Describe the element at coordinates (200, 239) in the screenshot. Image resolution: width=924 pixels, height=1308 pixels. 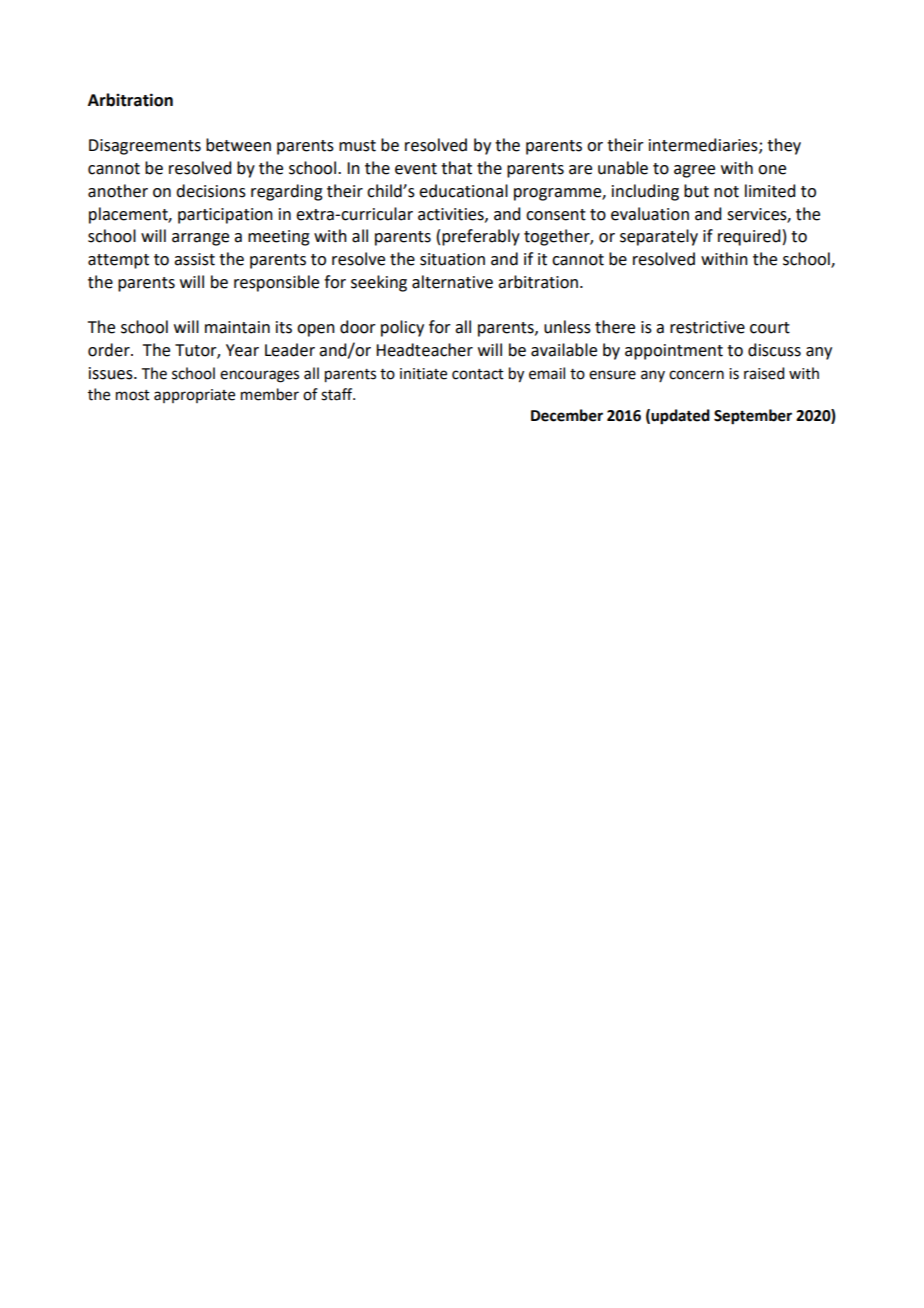
I see `arrange` at that location.
